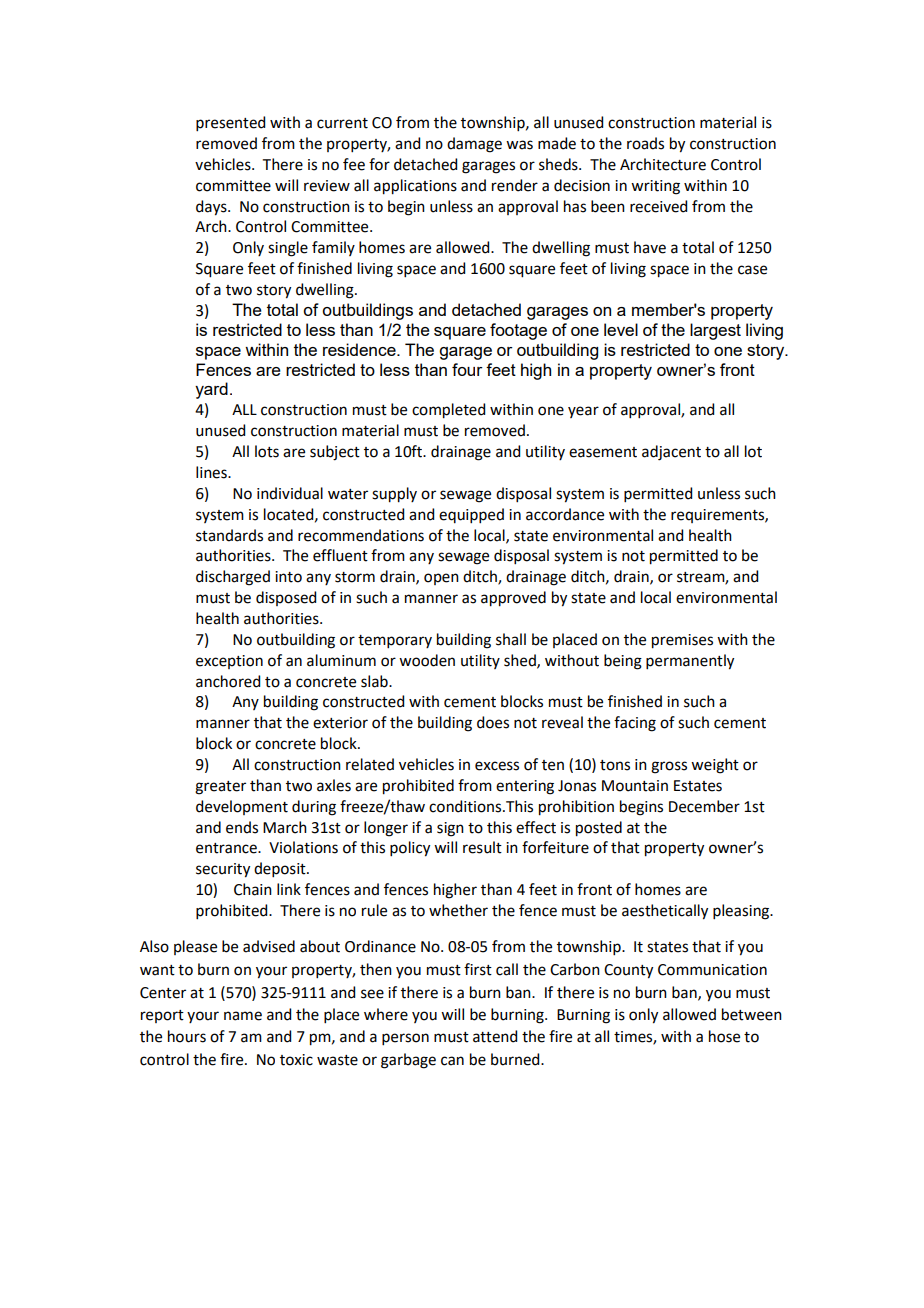 The width and height of the screenshot is (924, 1308). Describe the element at coordinates (233, 578) in the screenshot. I see `discharged` at that location.
